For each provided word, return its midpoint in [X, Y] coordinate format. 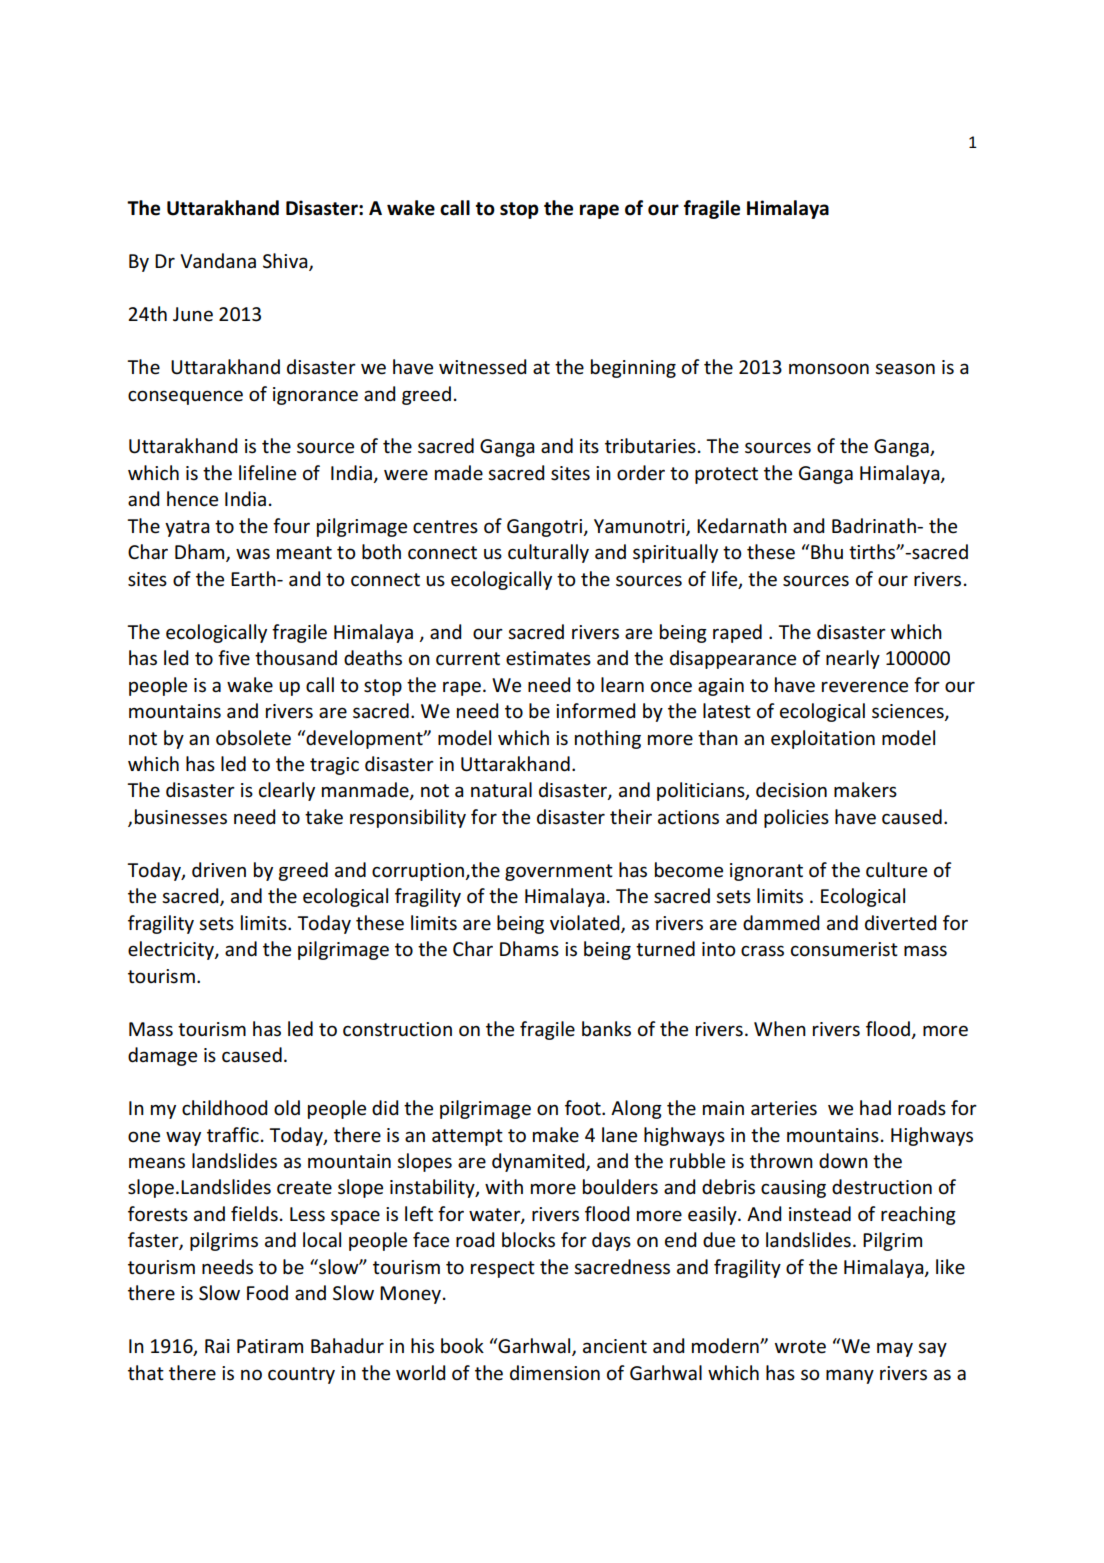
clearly [287, 791]
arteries [784, 1108]
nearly [853, 659]
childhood [224, 1108]
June [193, 314]
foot [584, 1108]
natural [501, 790]
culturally [548, 553]
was [253, 554]
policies [796, 818]
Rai [217, 1346]
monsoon [829, 369]
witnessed [482, 367]
